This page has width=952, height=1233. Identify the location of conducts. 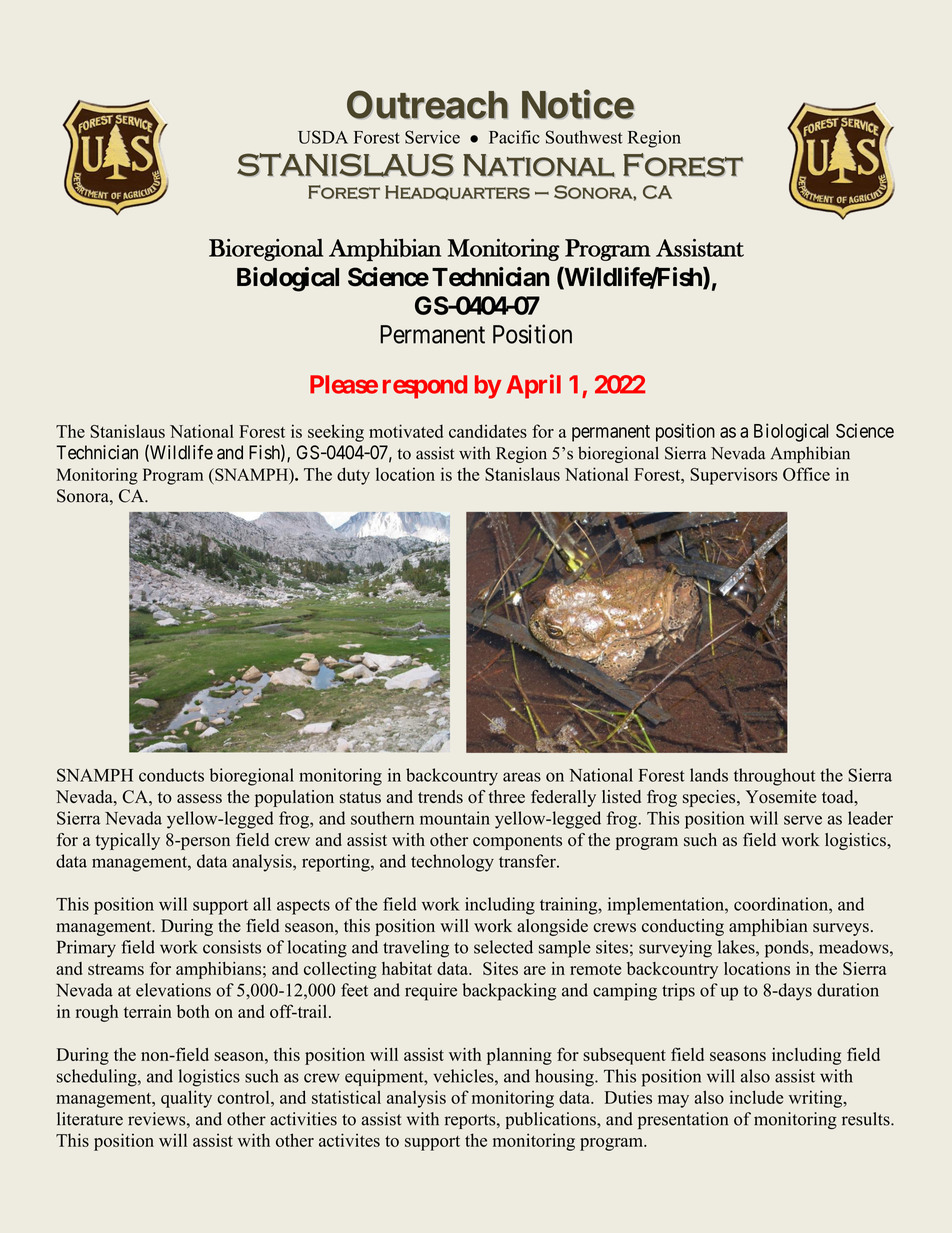
(171, 775).
